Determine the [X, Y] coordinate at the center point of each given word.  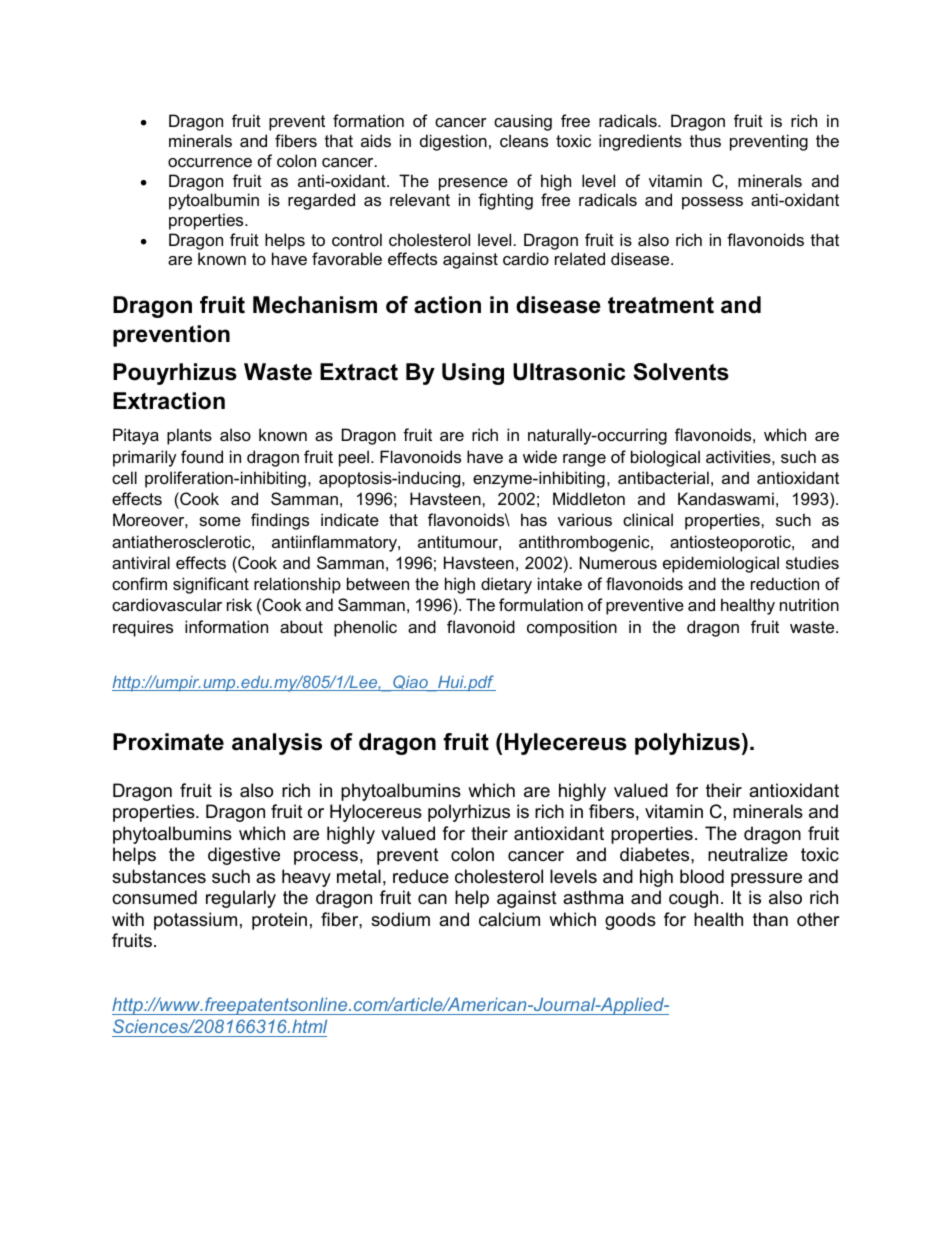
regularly [241, 899]
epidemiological [721, 564]
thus [705, 140]
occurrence [210, 162]
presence [473, 184]
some [220, 521]
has [534, 519]
